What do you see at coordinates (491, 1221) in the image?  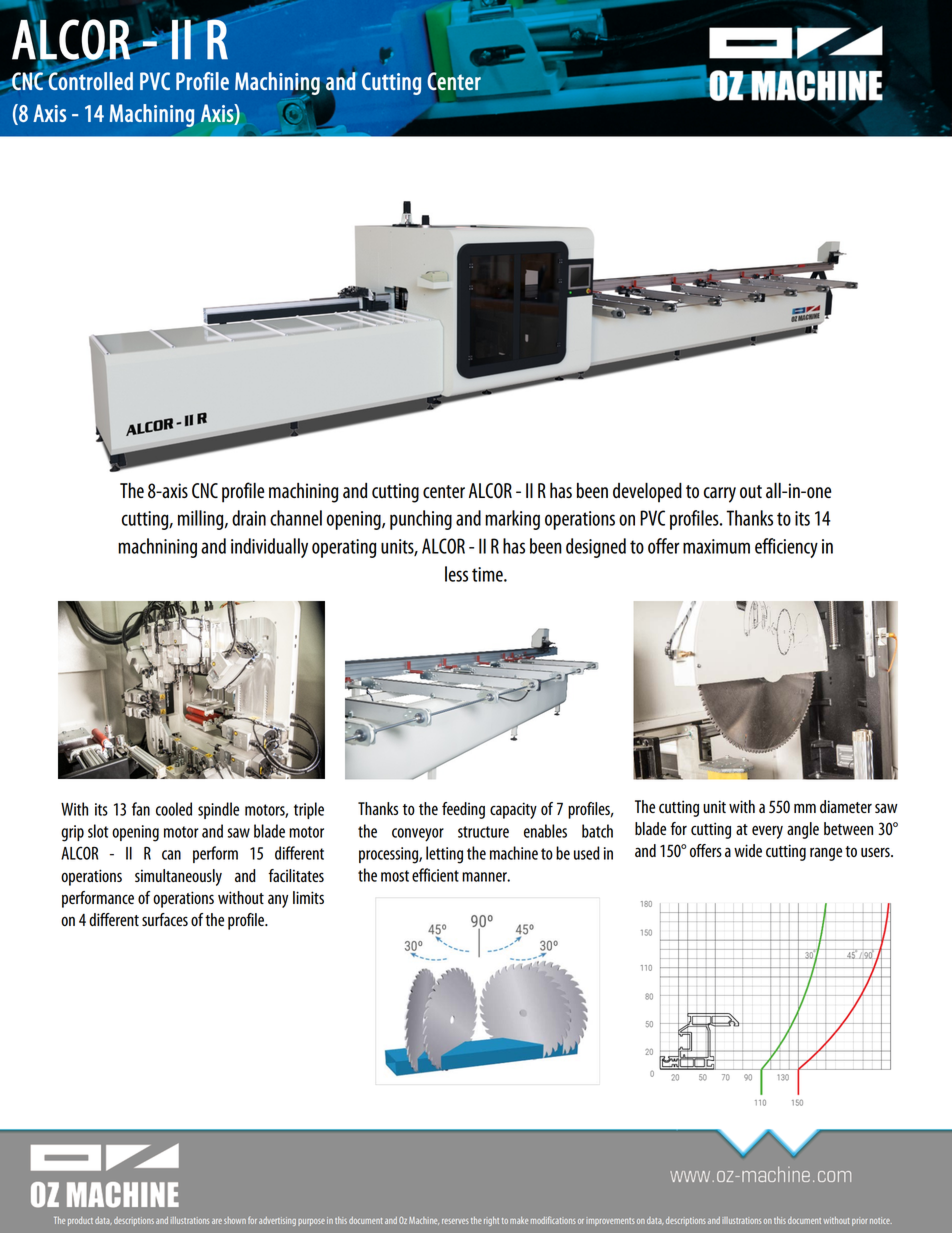 I see `right` at bounding box center [491, 1221].
